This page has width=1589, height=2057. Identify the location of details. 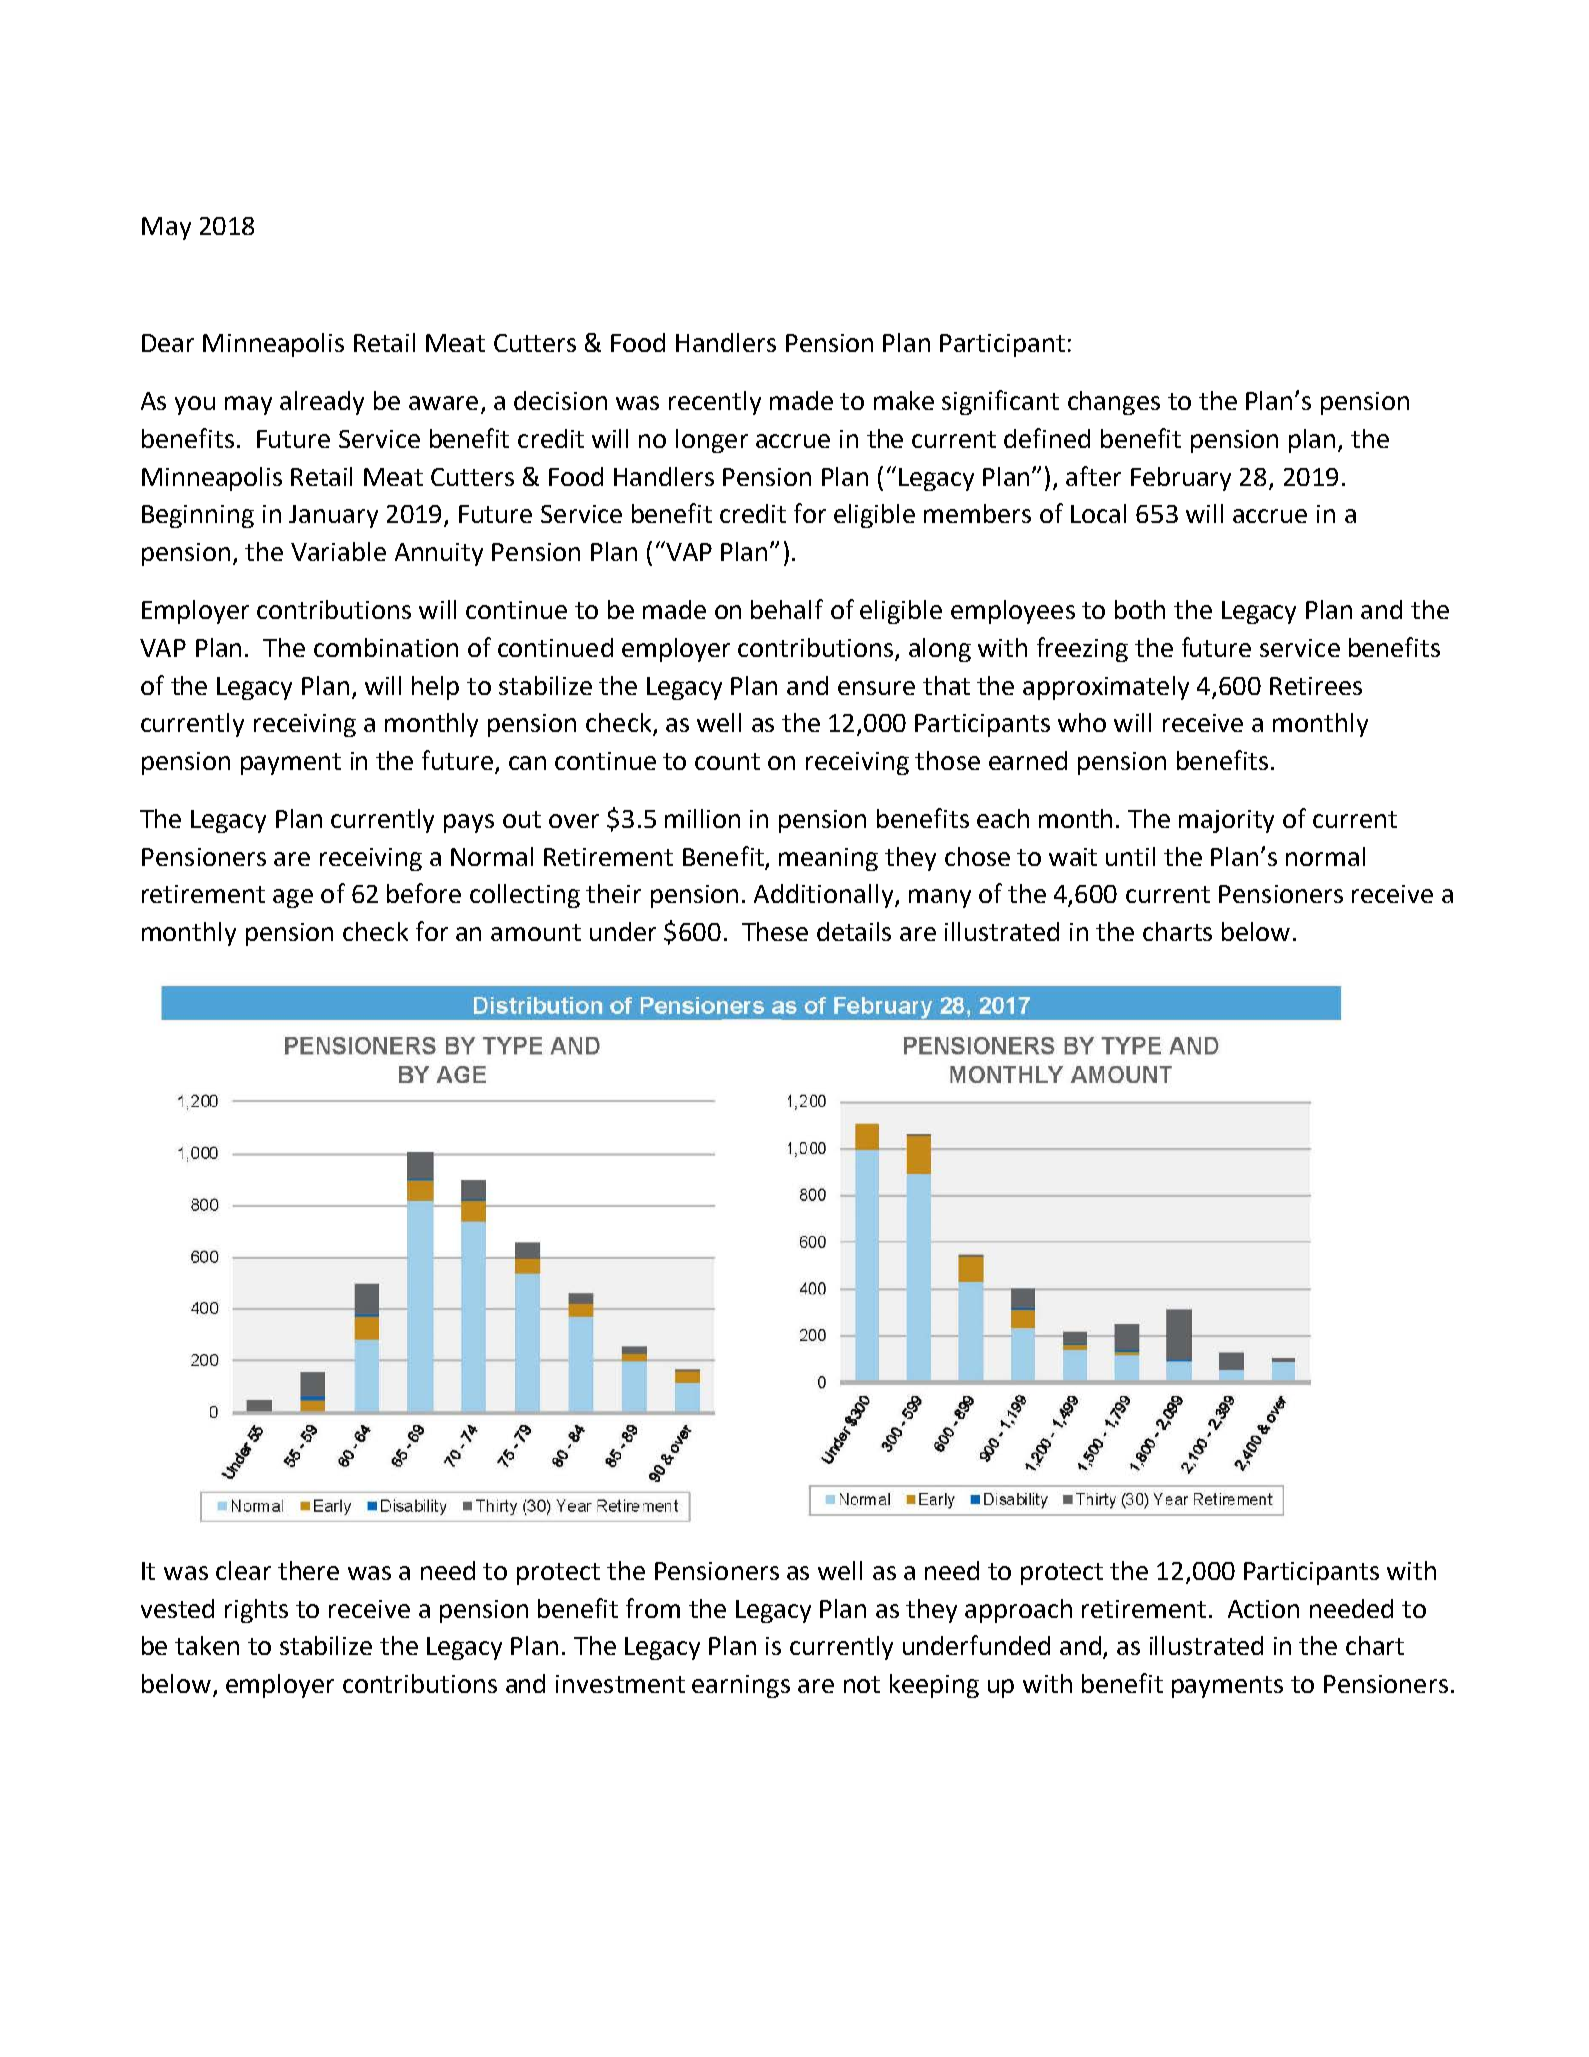
(854, 931).
